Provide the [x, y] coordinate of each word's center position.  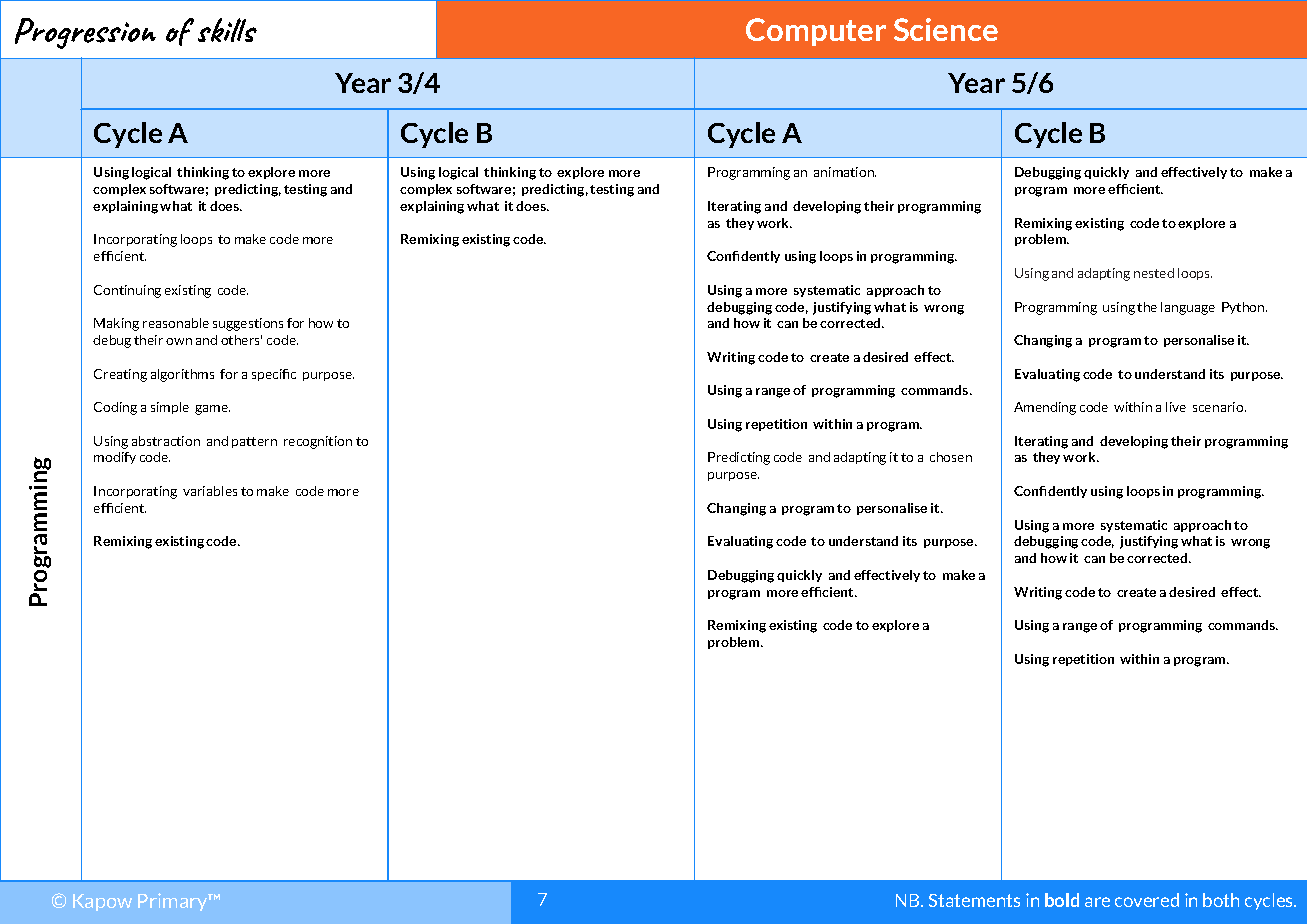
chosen [951, 457]
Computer [816, 32]
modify [115, 458]
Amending [1045, 408]
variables [210, 491]
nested [1154, 273]
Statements [974, 900]
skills [227, 30]
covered [1147, 900]
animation [845, 172]
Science [946, 29]
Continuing [127, 291]
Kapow [102, 902]
